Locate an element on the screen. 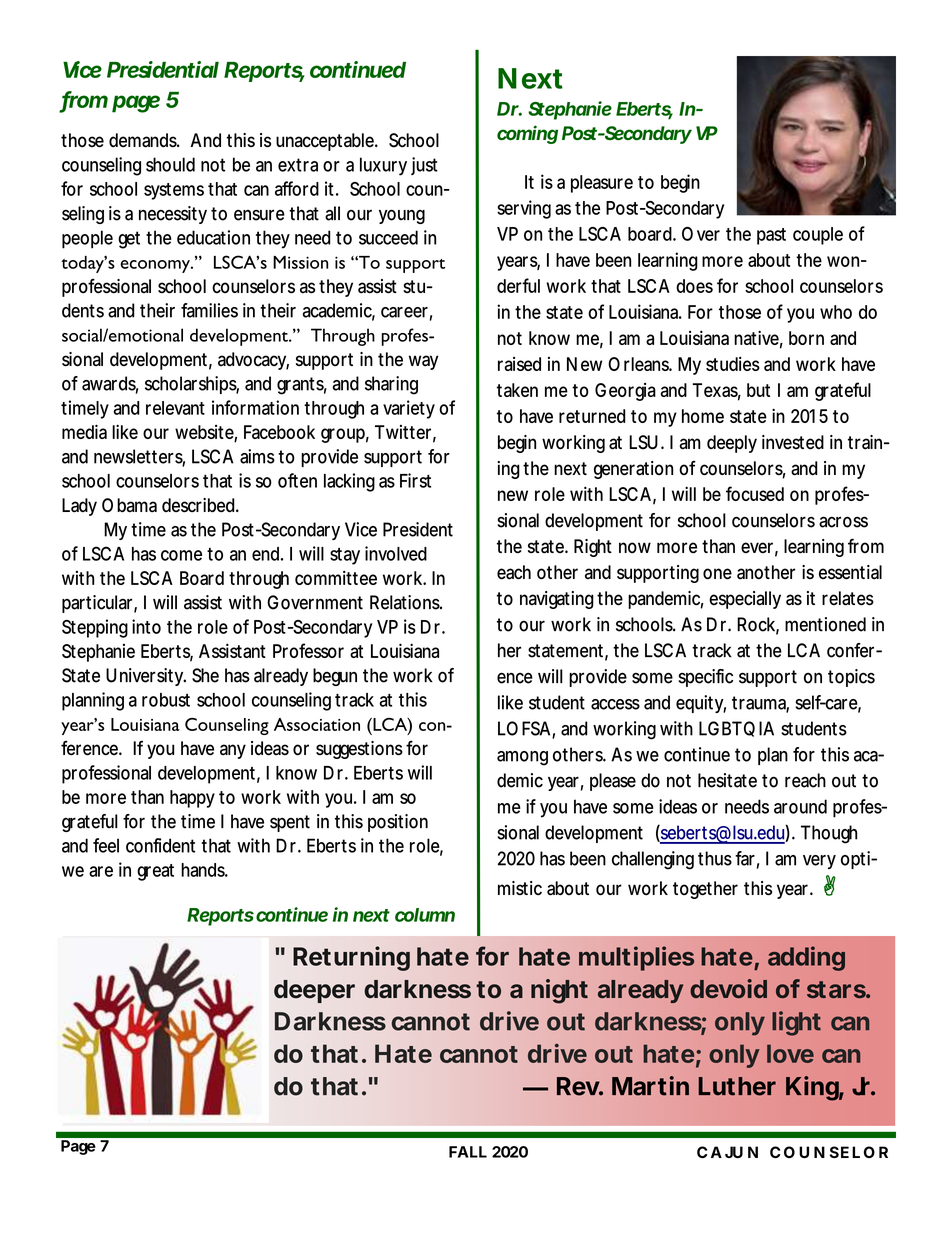 The image size is (952, 1233). position is located at coordinates (398, 823).
